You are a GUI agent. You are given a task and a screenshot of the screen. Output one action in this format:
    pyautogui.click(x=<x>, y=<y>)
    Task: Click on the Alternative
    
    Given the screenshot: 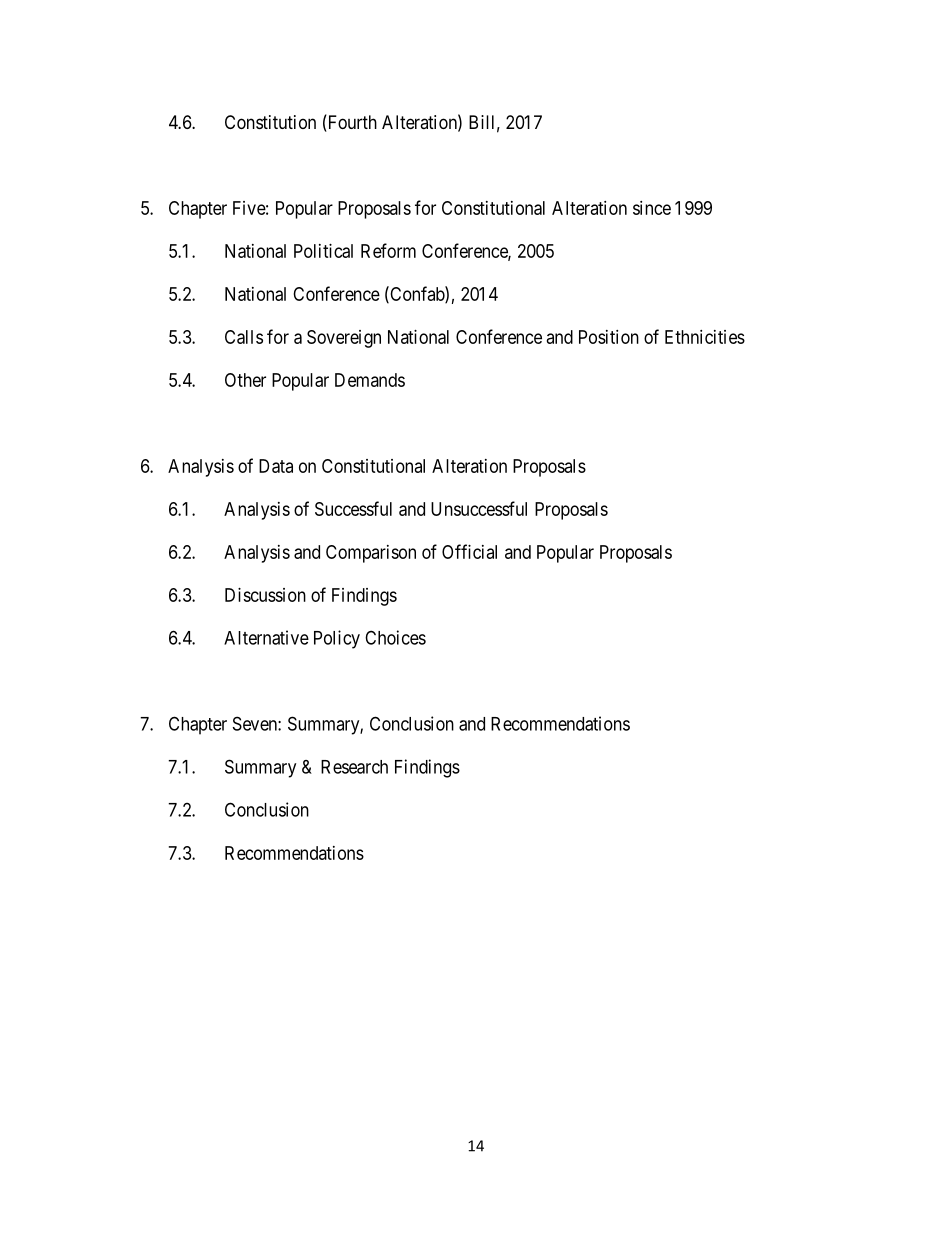 What is the action you would take?
    pyautogui.click(x=266, y=637)
